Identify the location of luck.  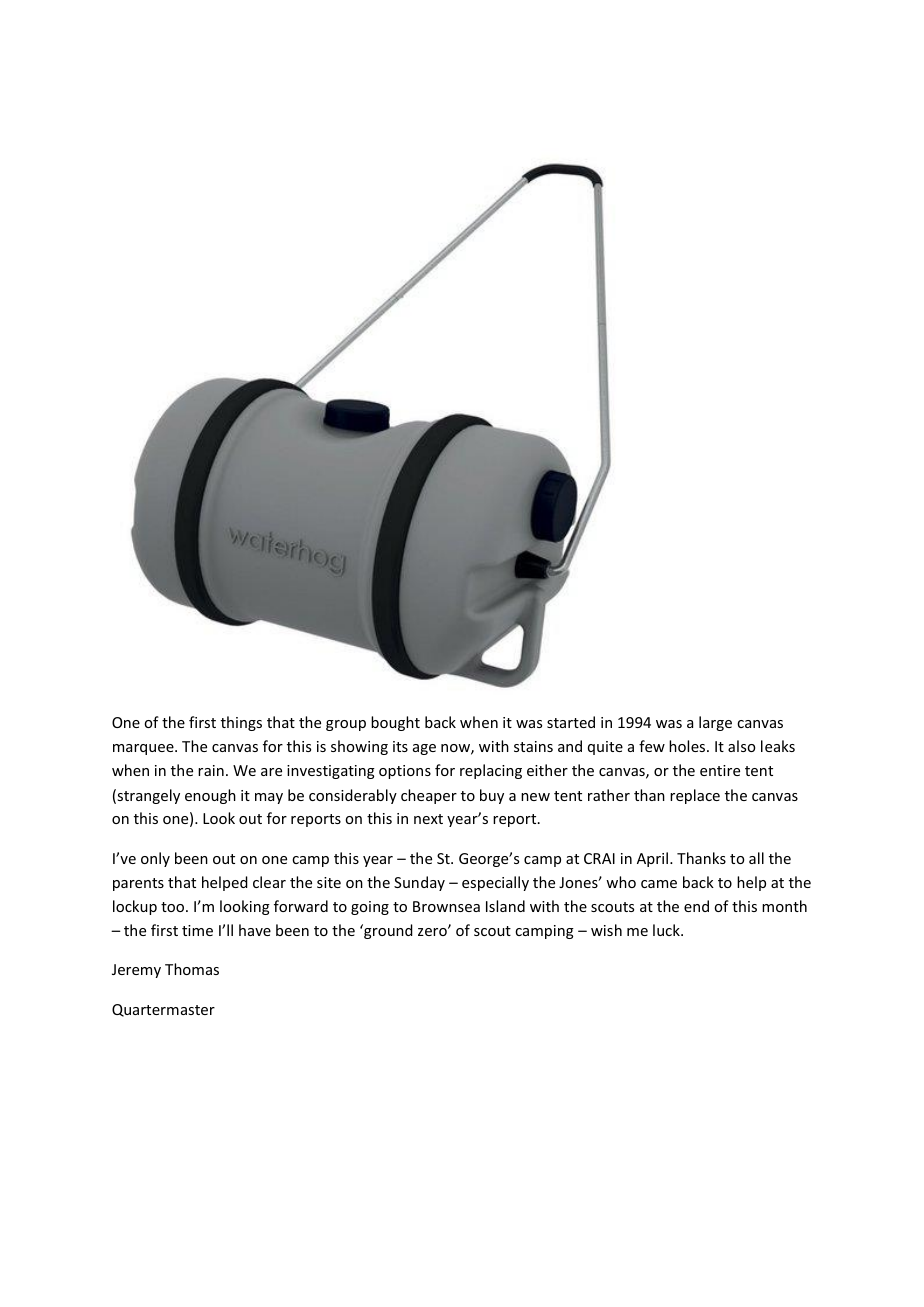
(667, 930).
